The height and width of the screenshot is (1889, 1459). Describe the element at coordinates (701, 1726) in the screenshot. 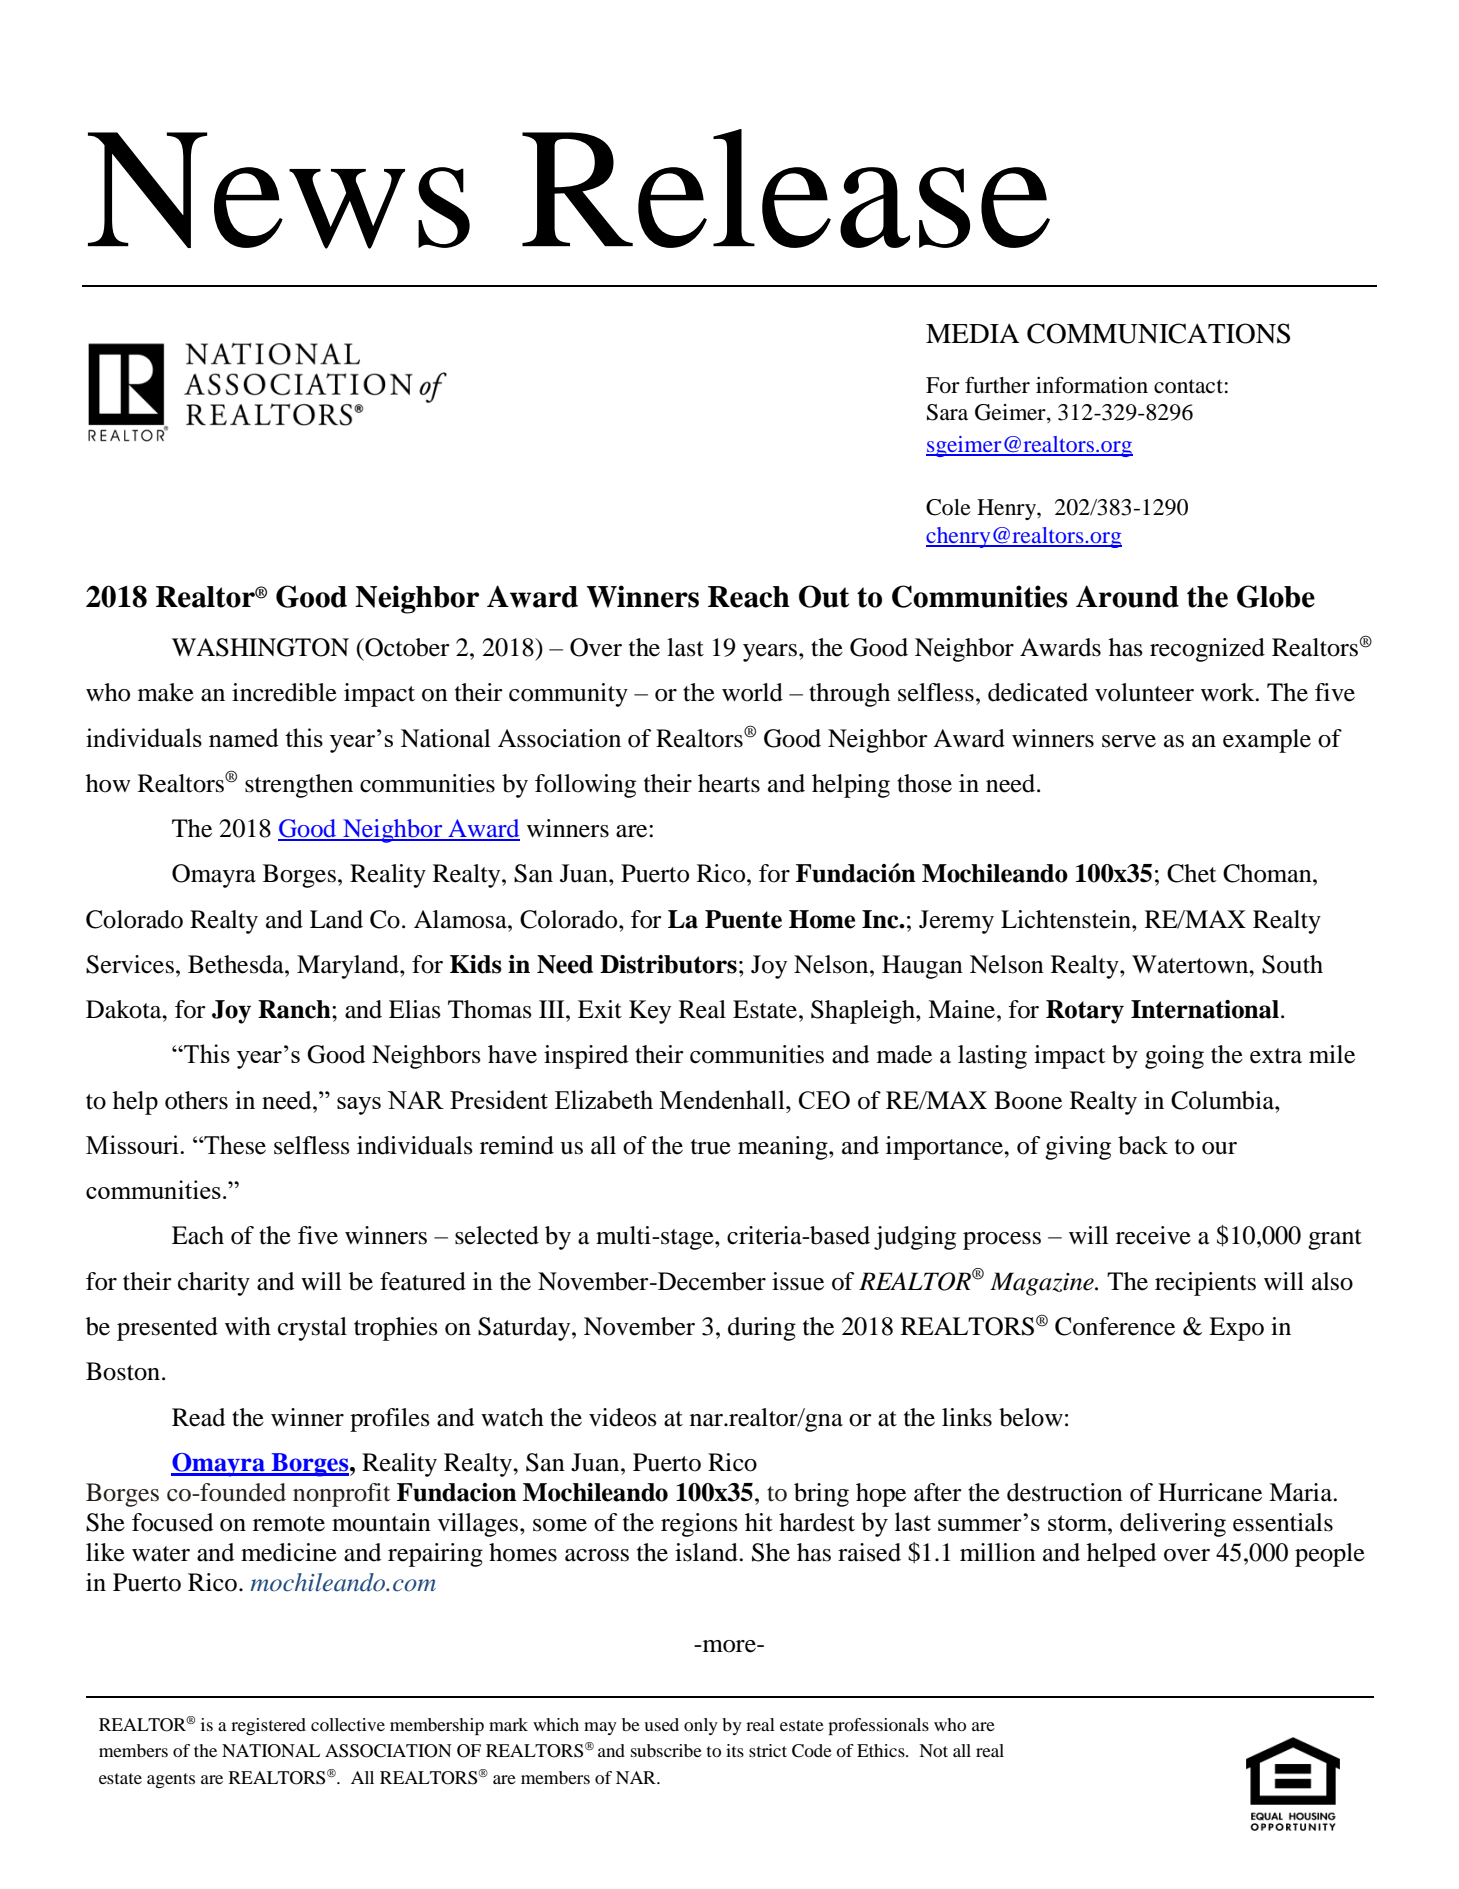

I see `only` at that location.
